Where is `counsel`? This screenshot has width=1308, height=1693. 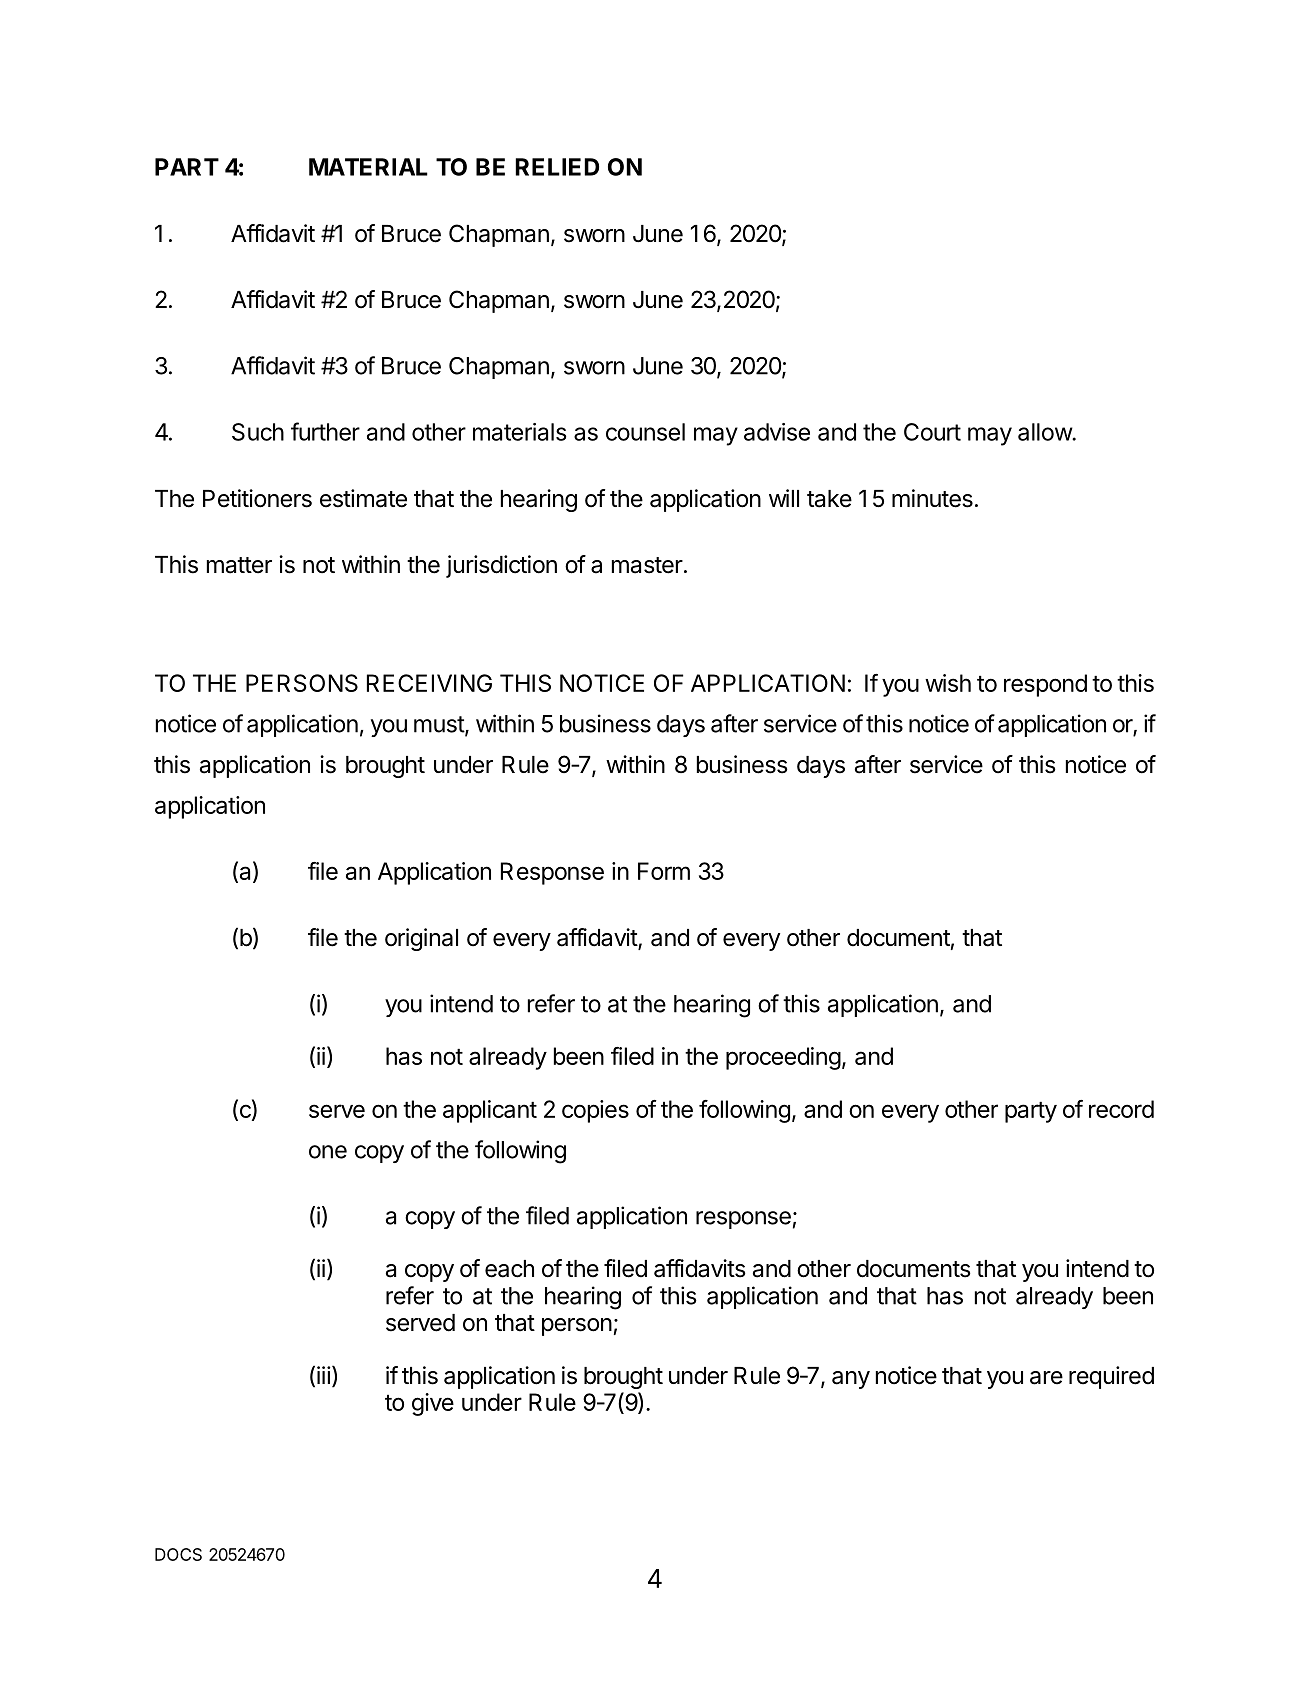 counsel is located at coordinates (645, 432).
